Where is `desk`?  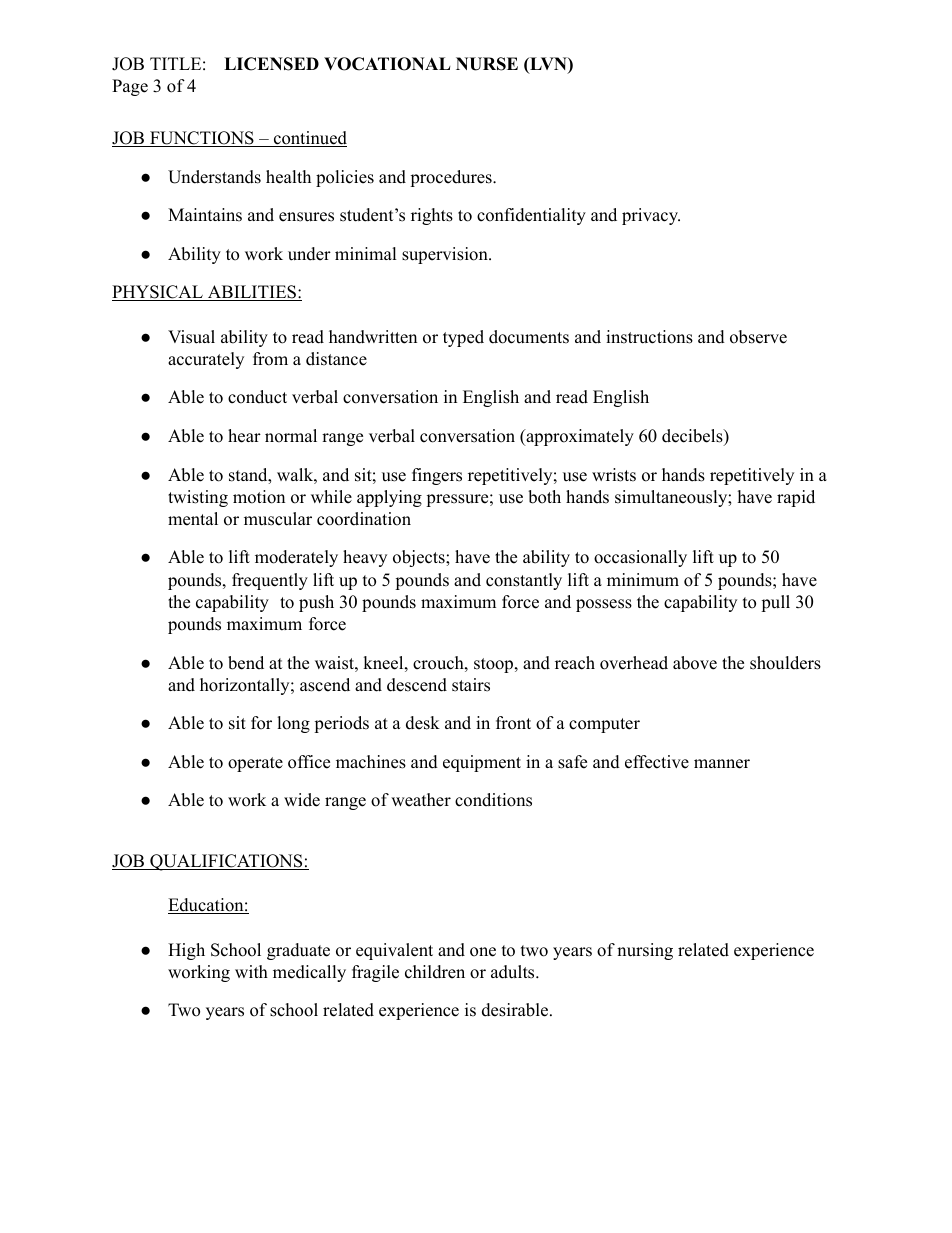
desk is located at coordinates (423, 723).
